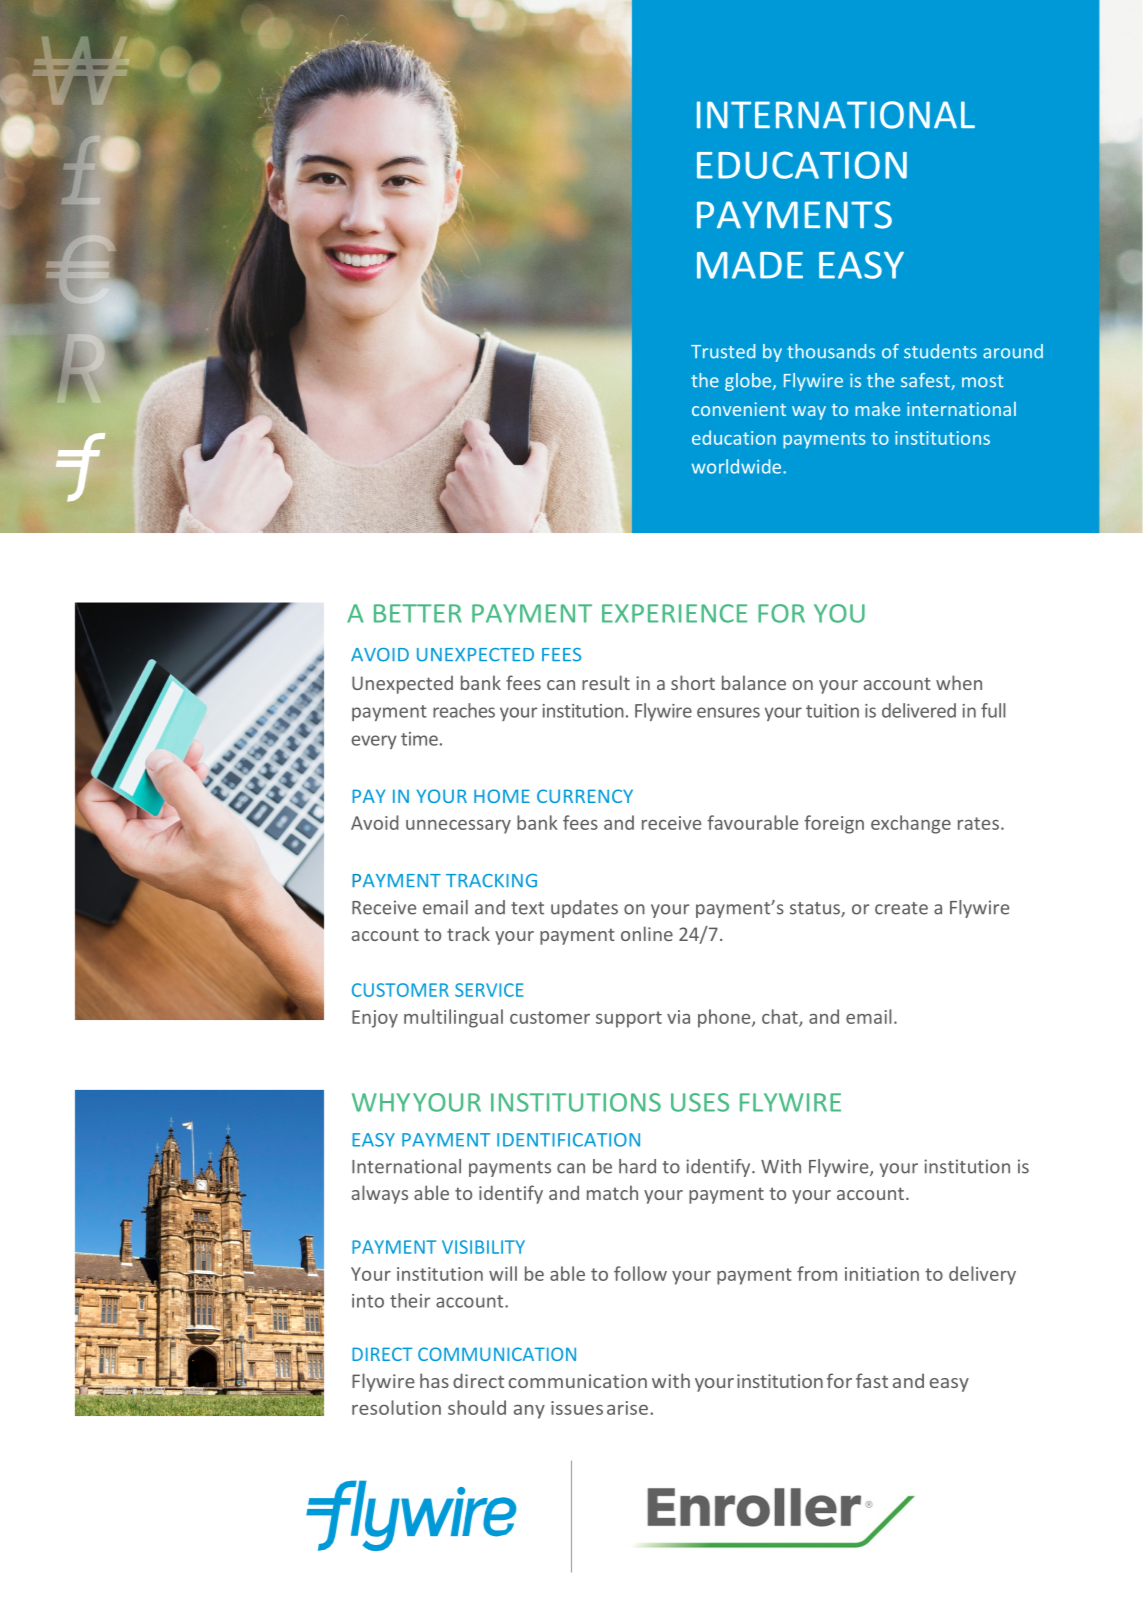 This screenshot has height=1616, width=1143. Describe the element at coordinates (647, 933) in the screenshot. I see `online` at that location.
